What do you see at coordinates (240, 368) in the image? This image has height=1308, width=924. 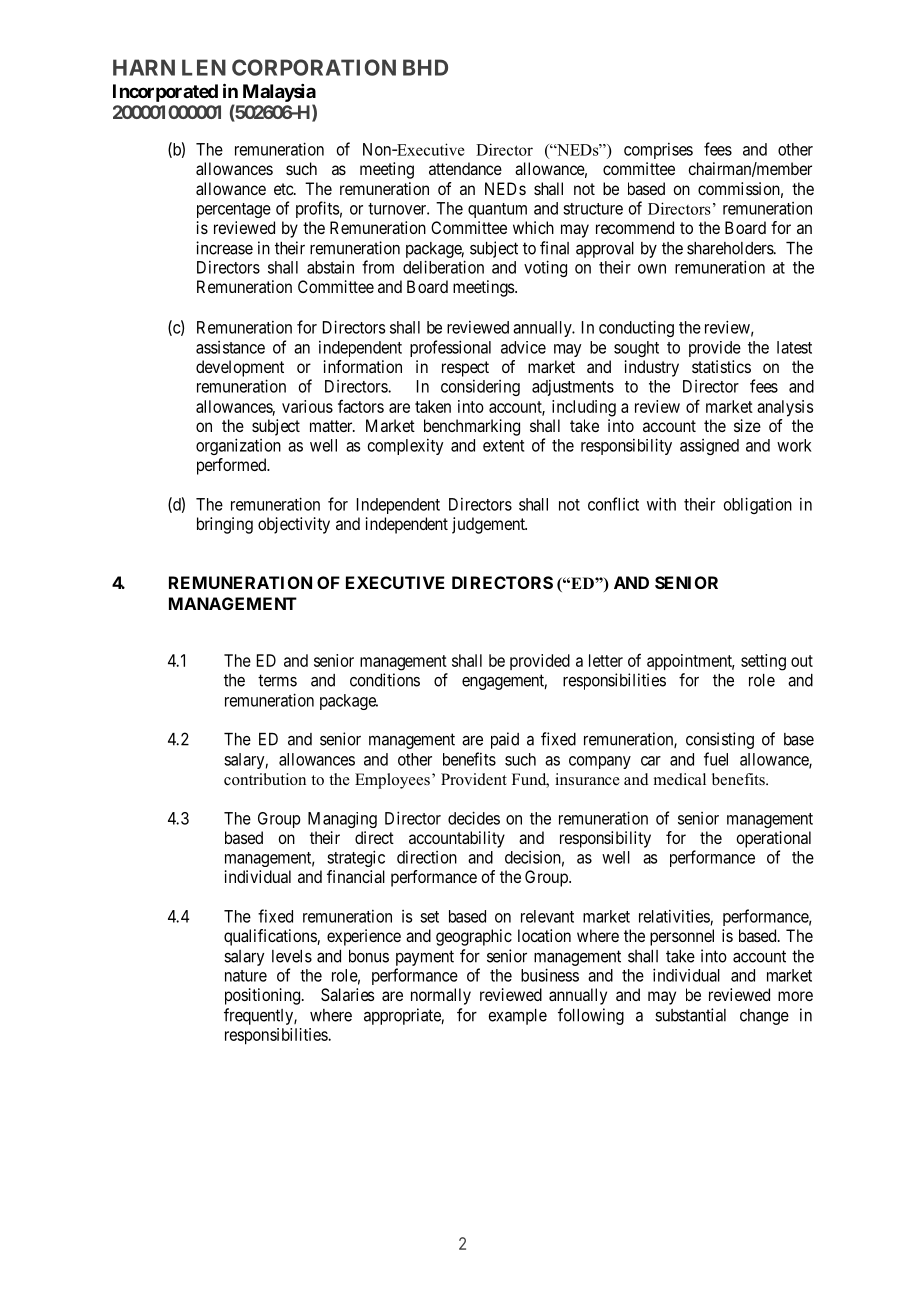 I see `development` at bounding box center [240, 368].
